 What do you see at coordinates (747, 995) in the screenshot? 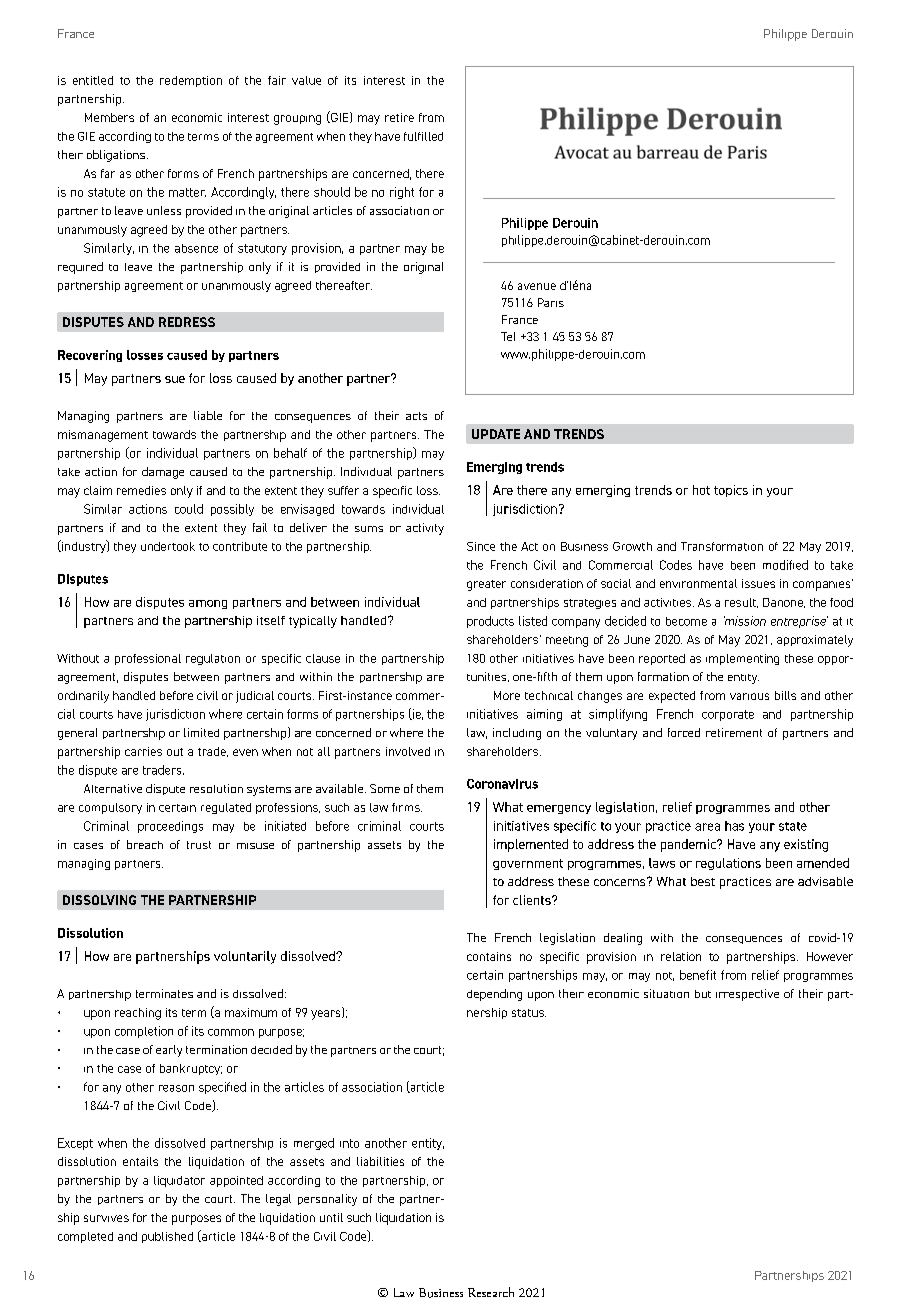
I see `irrespective` at bounding box center [747, 995].
